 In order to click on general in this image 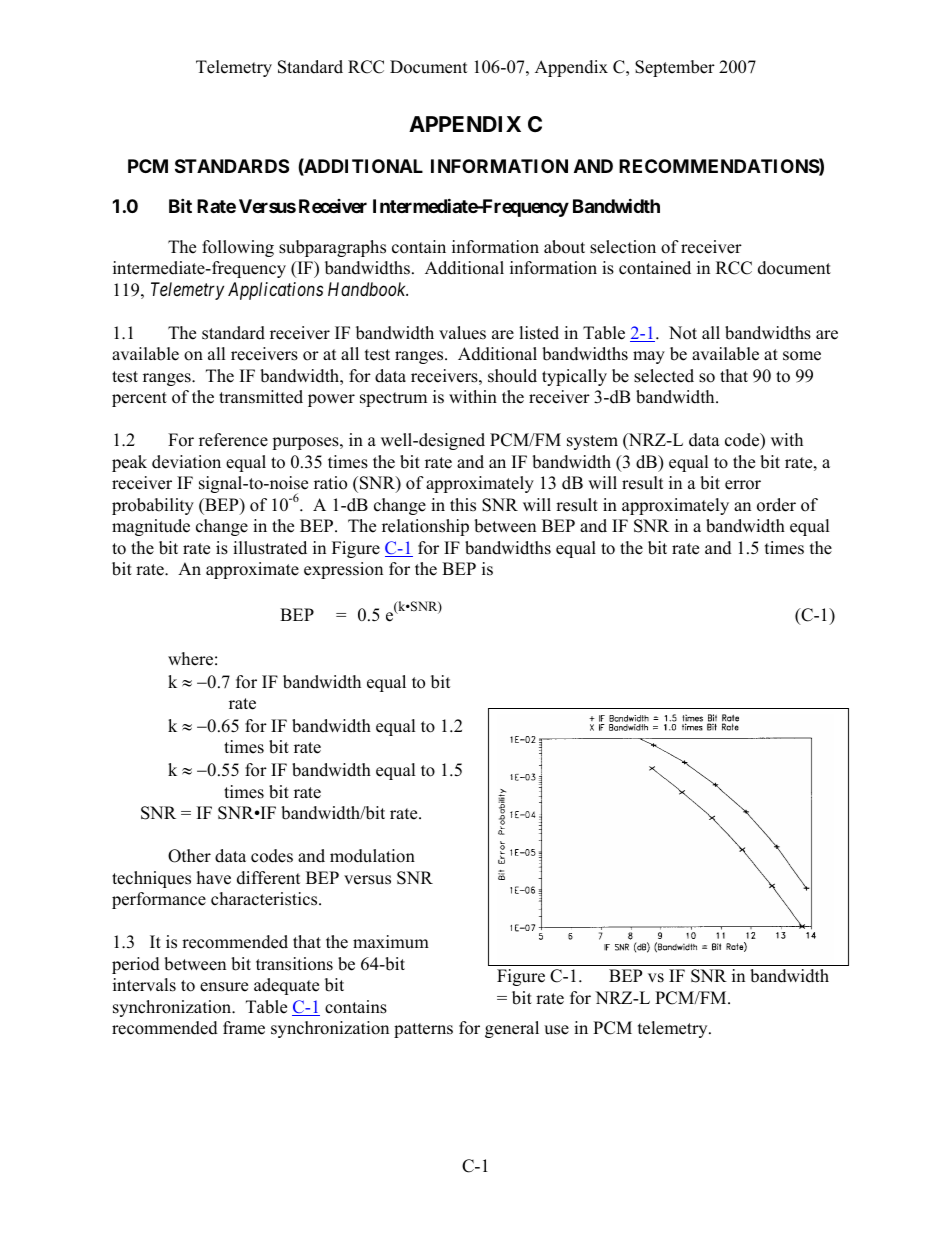, I will do `click(512, 1029)`.
